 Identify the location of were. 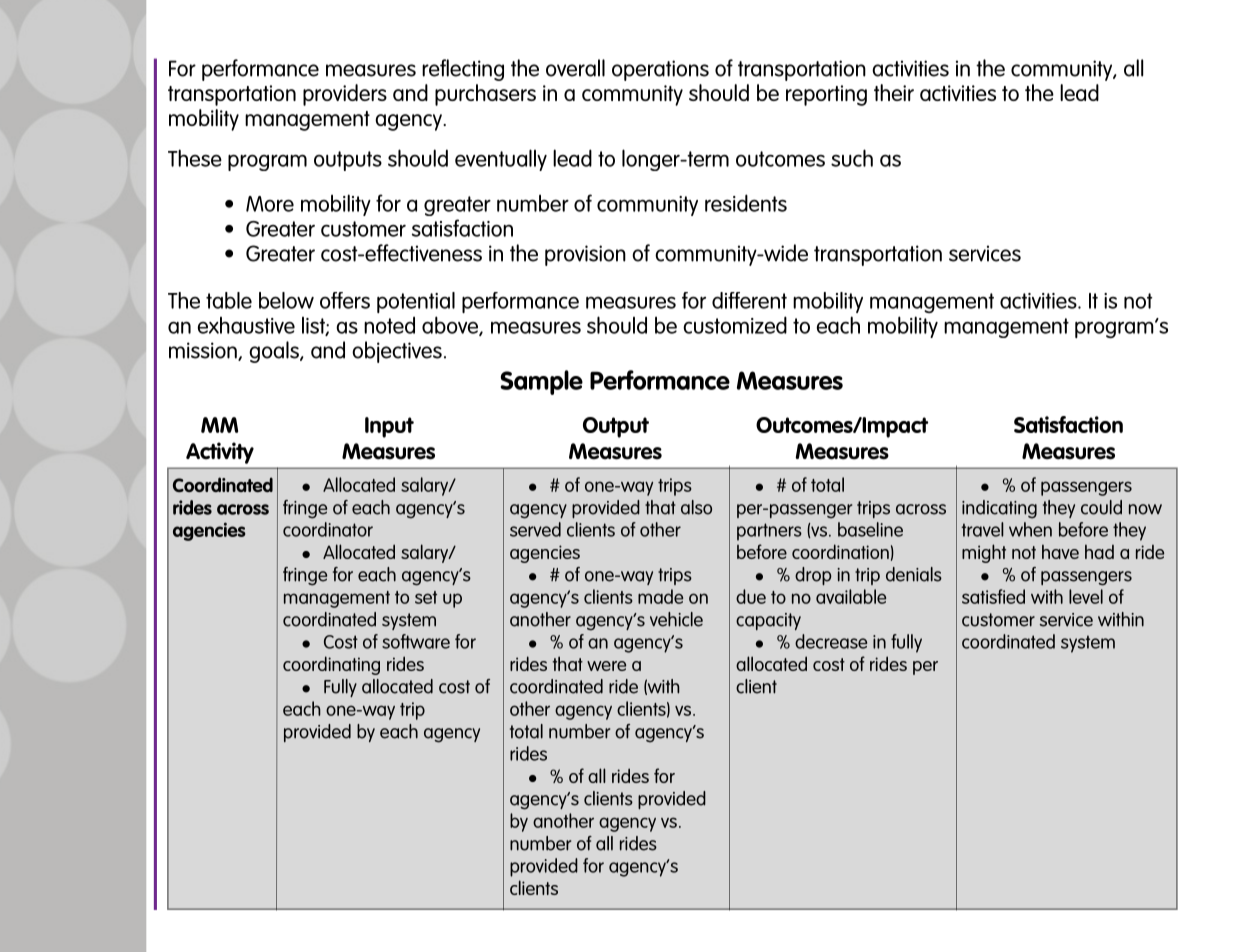
(606, 666).
